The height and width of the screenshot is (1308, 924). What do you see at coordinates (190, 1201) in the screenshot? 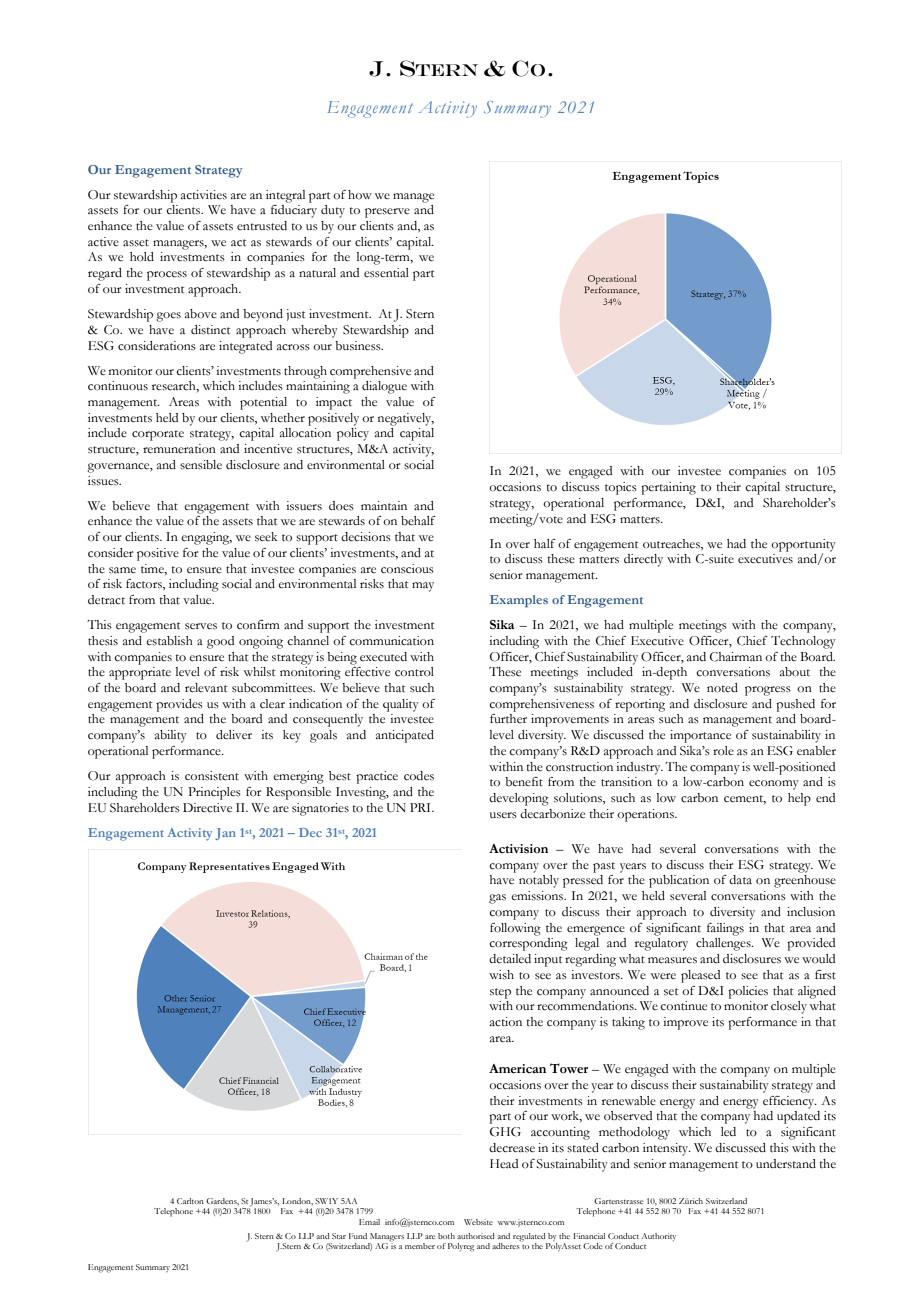
I see `Carlton` at bounding box center [190, 1201].
